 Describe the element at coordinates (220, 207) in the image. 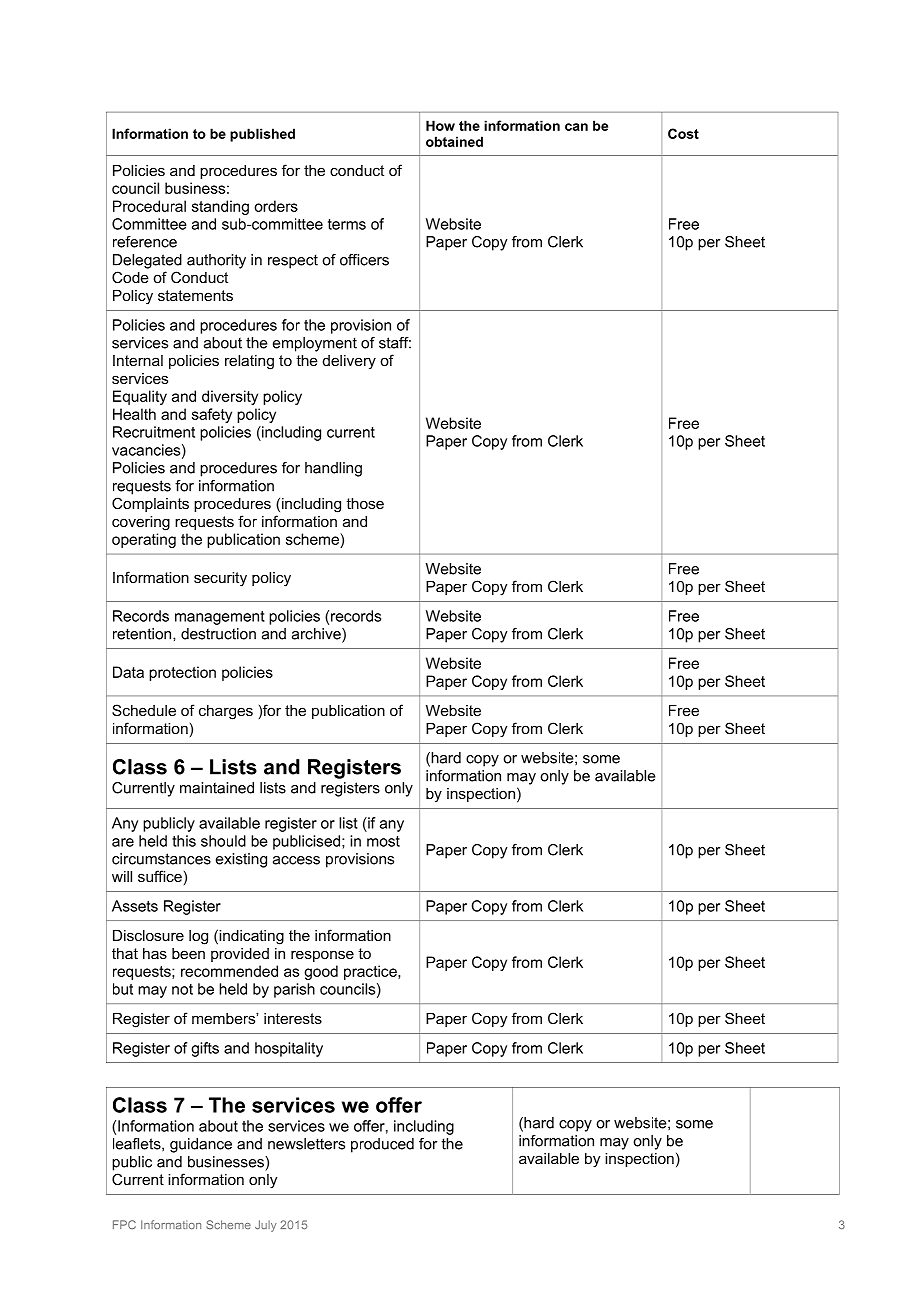

I see `standing` at that location.
